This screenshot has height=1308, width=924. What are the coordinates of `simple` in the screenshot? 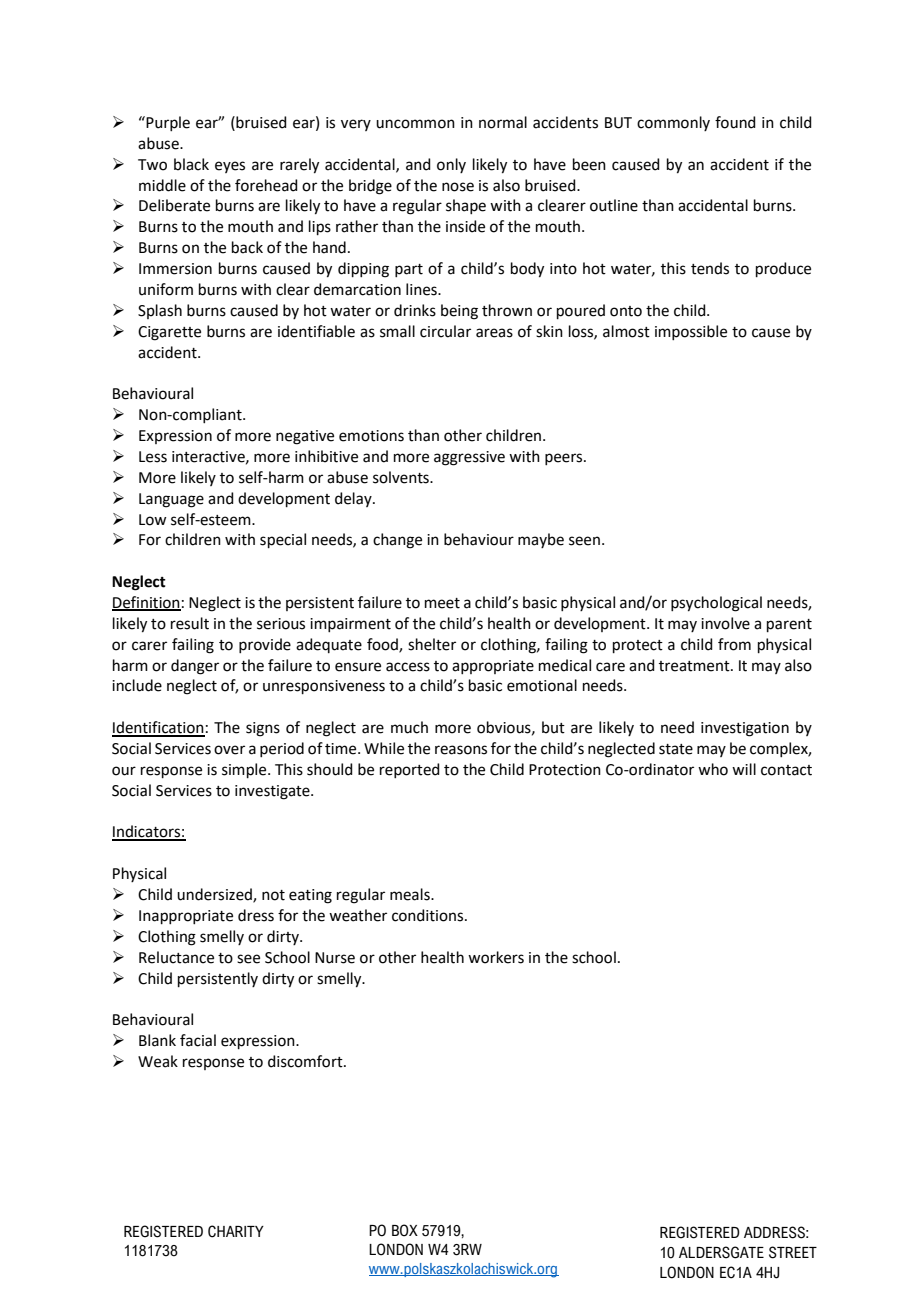 It's located at (245, 770).
